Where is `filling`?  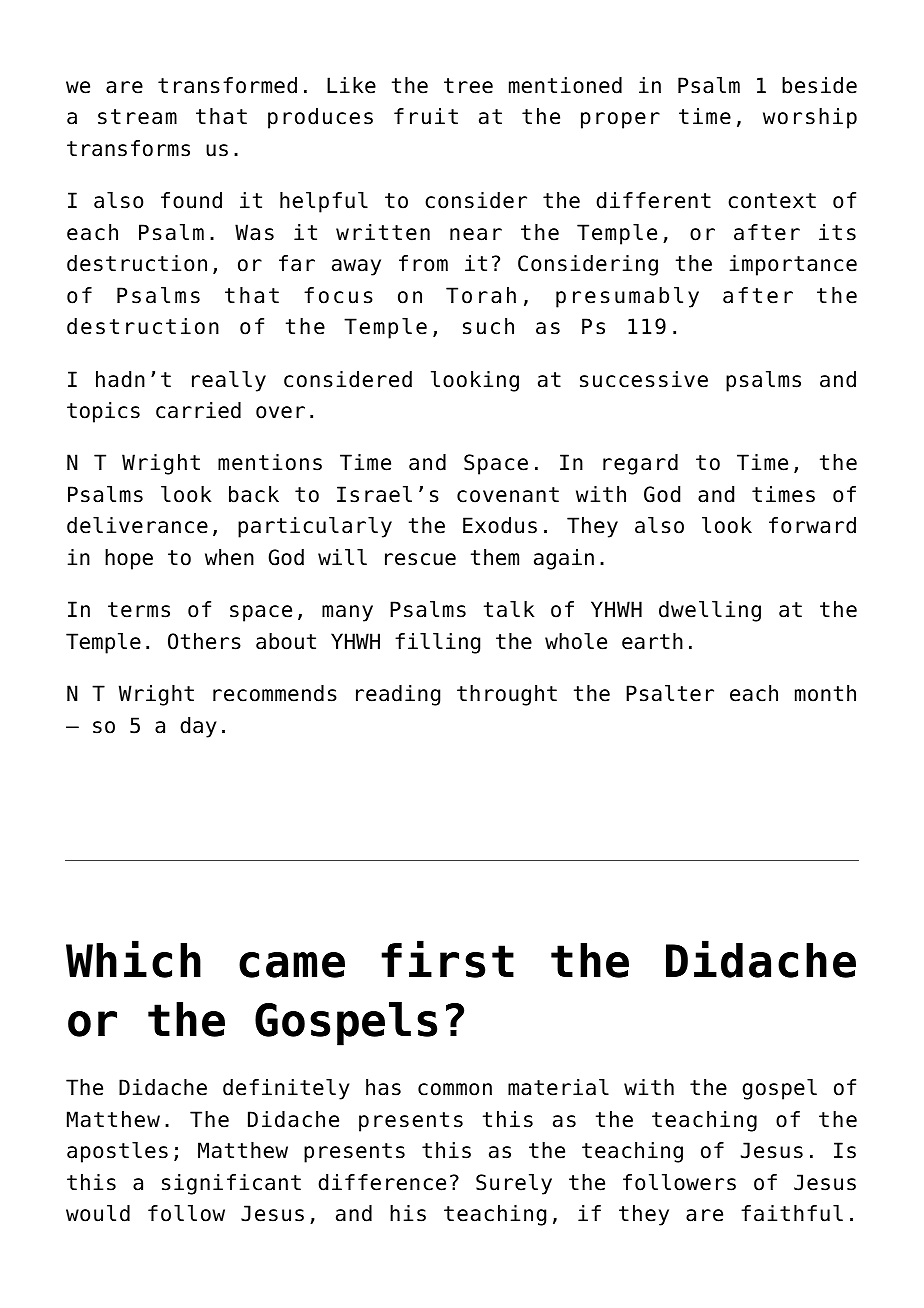 filling is located at coordinates (437, 643).
